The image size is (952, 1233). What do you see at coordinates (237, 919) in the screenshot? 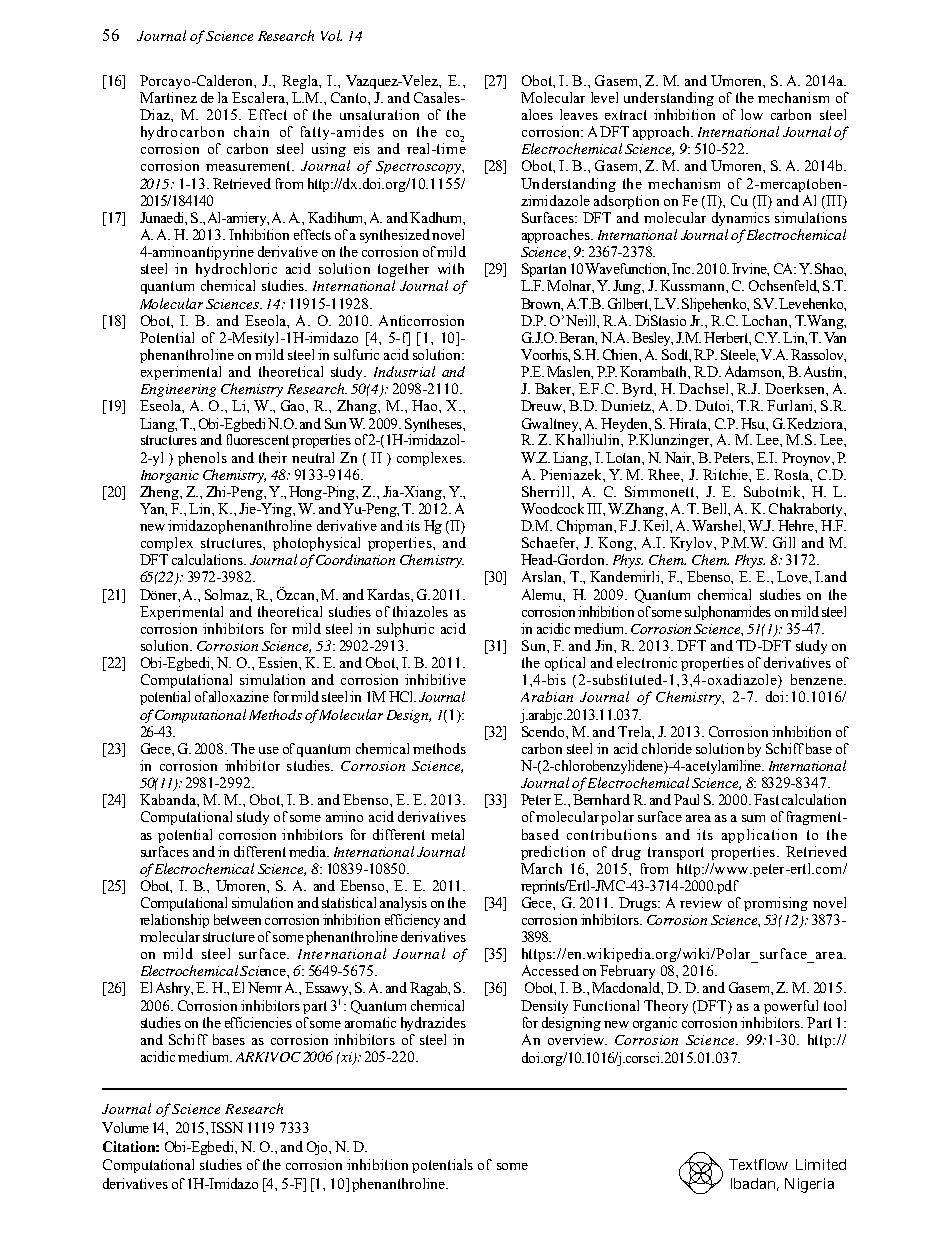
I see `between` at bounding box center [237, 919].
